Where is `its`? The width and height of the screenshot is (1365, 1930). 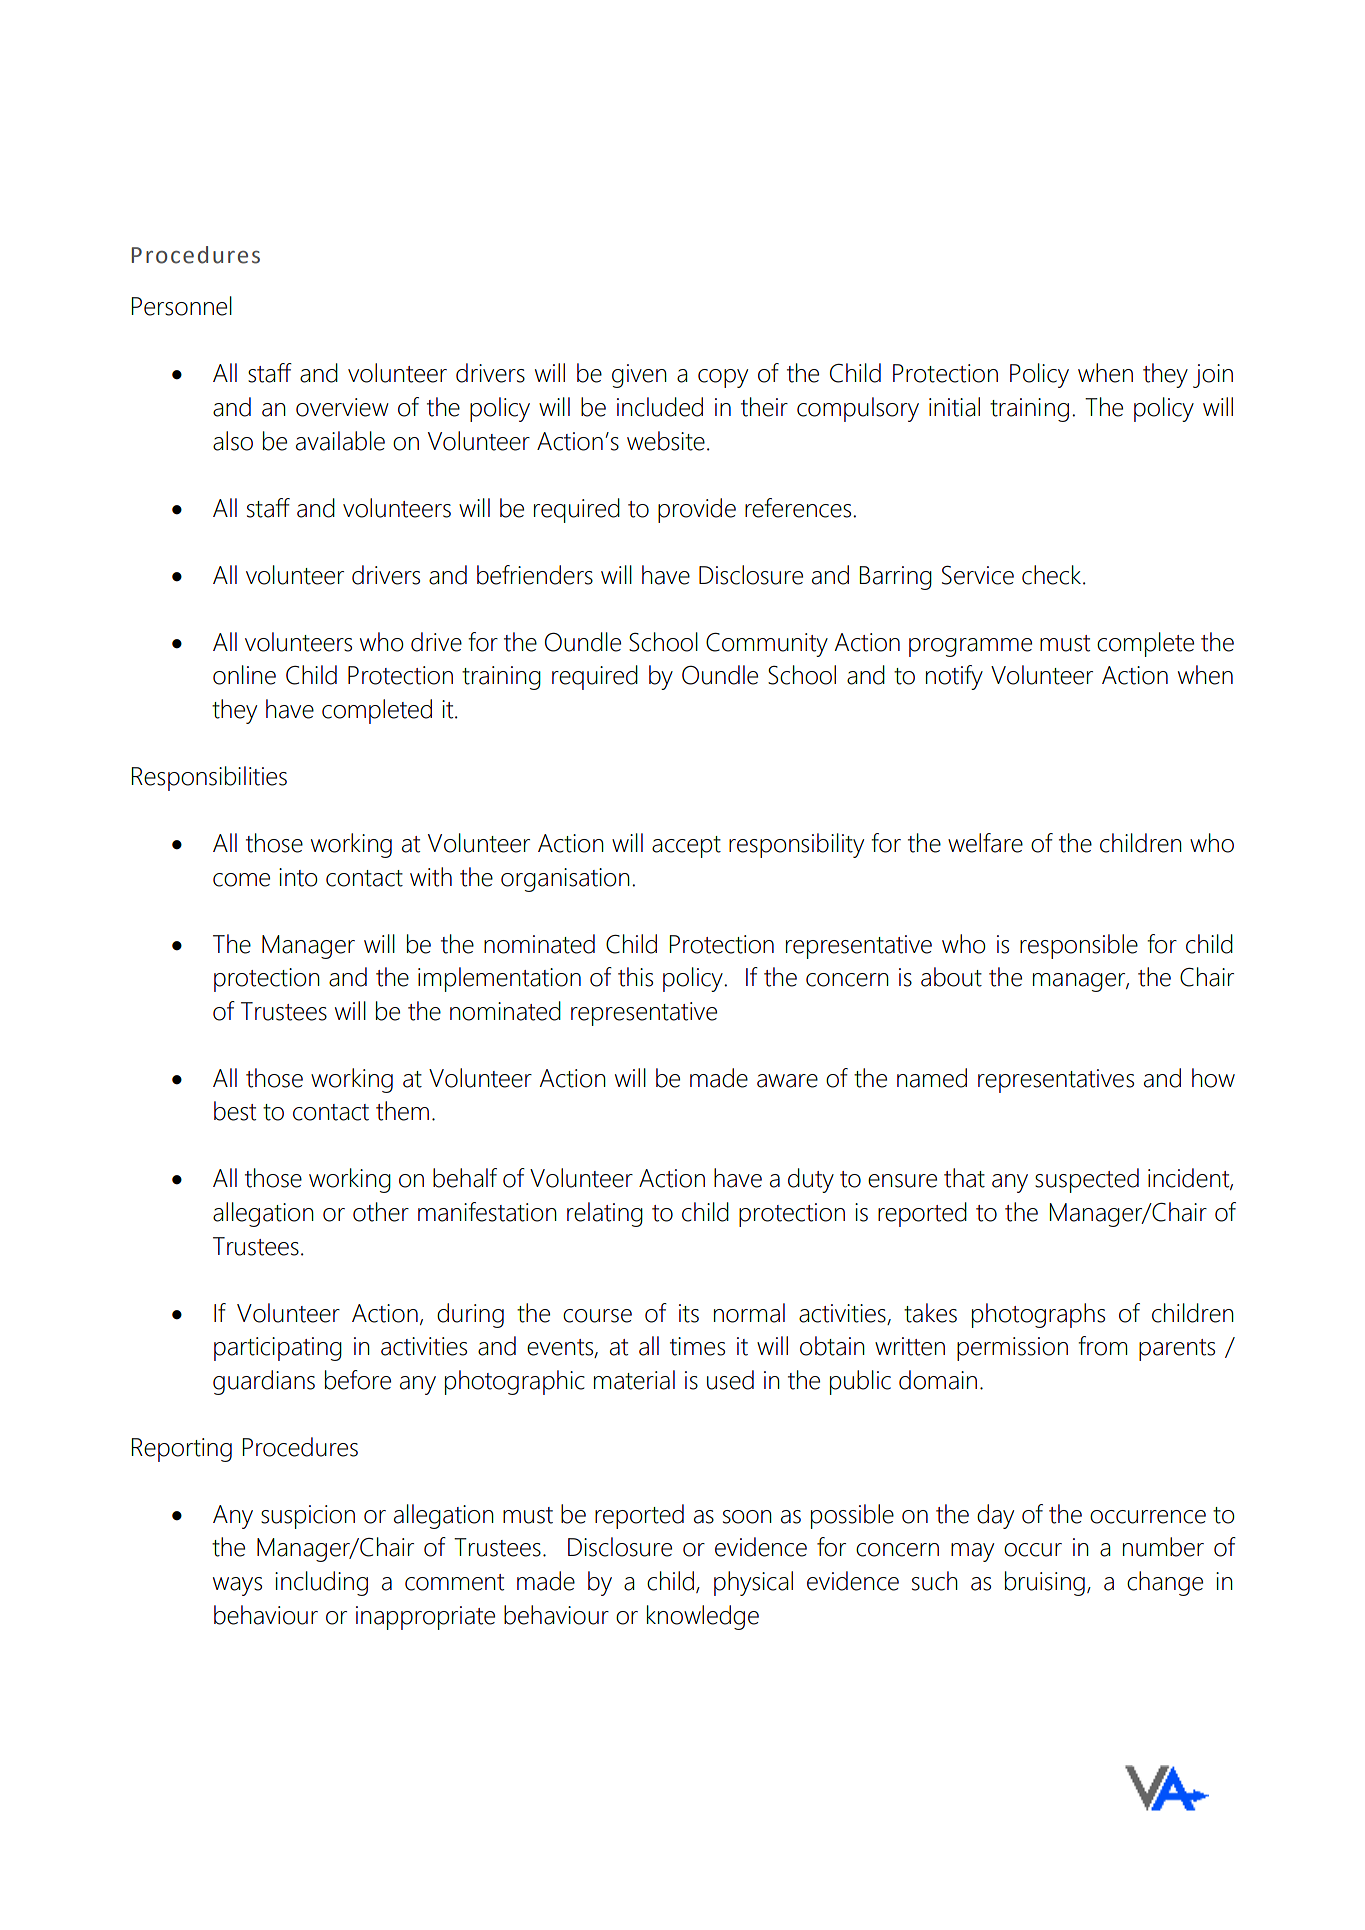 its is located at coordinates (689, 1313).
